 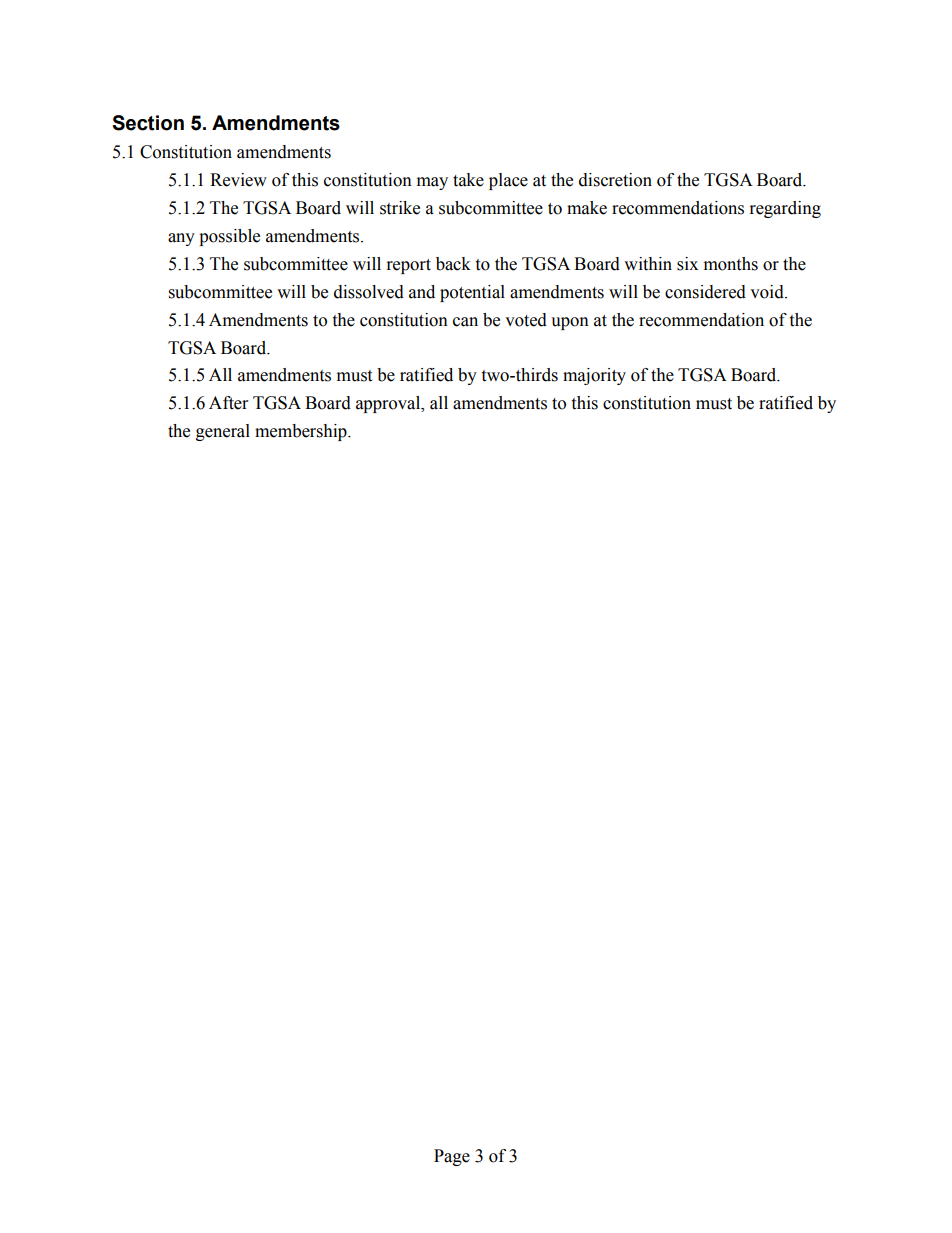 I want to click on discretion, so click(x=615, y=180).
